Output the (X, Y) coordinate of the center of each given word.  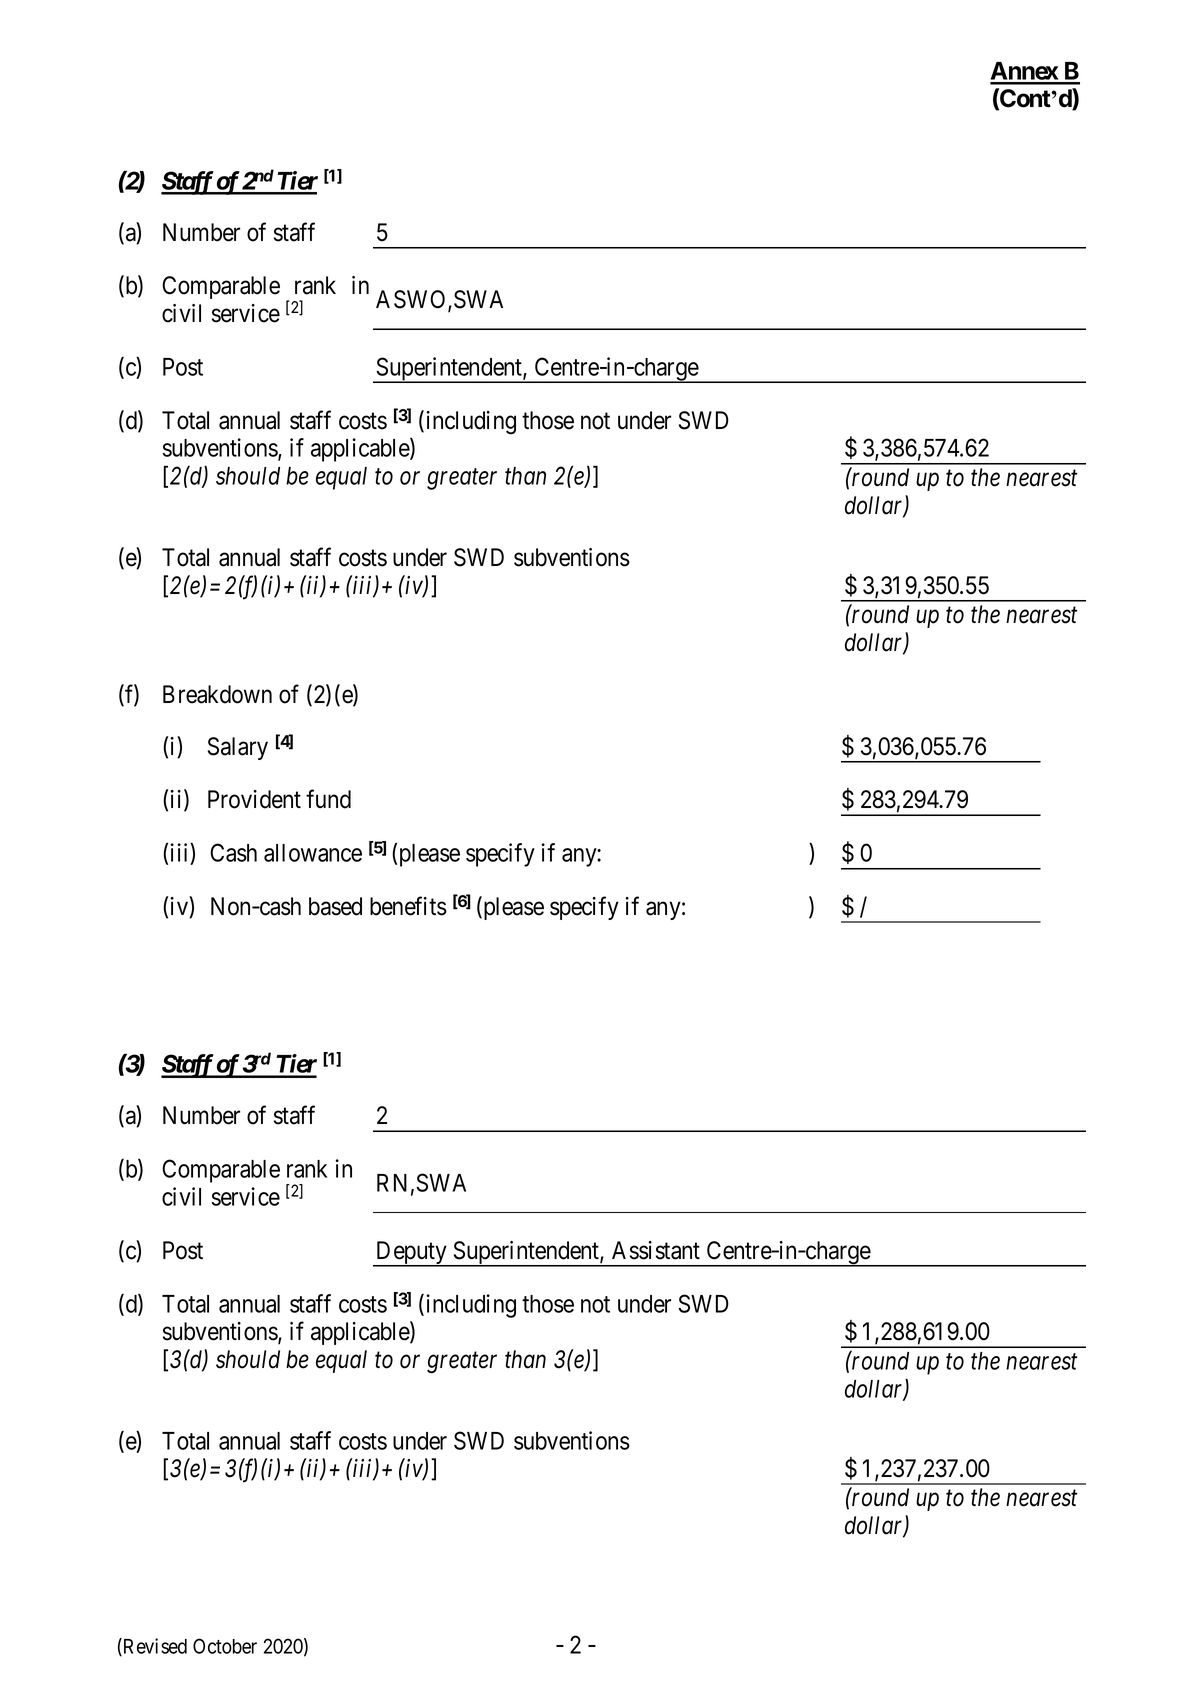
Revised (154, 1647)
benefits (408, 906)
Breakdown (217, 694)
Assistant (656, 1250)
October (225, 1646)
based (335, 906)
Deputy (411, 1254)
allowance (313, 853)
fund (328, 799)
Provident (254, 799)
